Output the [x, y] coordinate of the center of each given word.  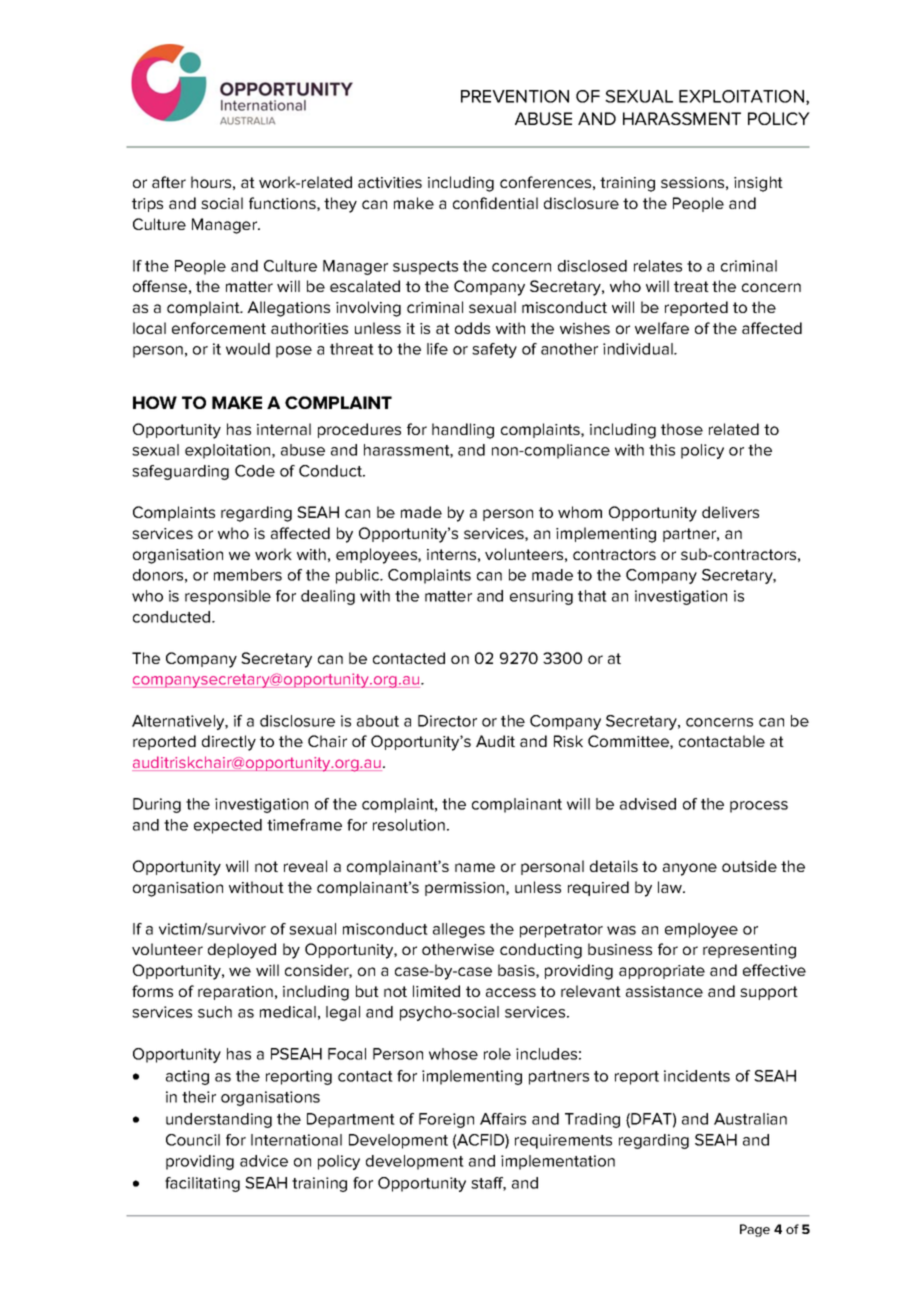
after [169, 182]
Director [447, 721]
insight [758, 184]
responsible [228, 597]
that [592, 596]
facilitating [202, 1184]
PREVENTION [515, 96]
